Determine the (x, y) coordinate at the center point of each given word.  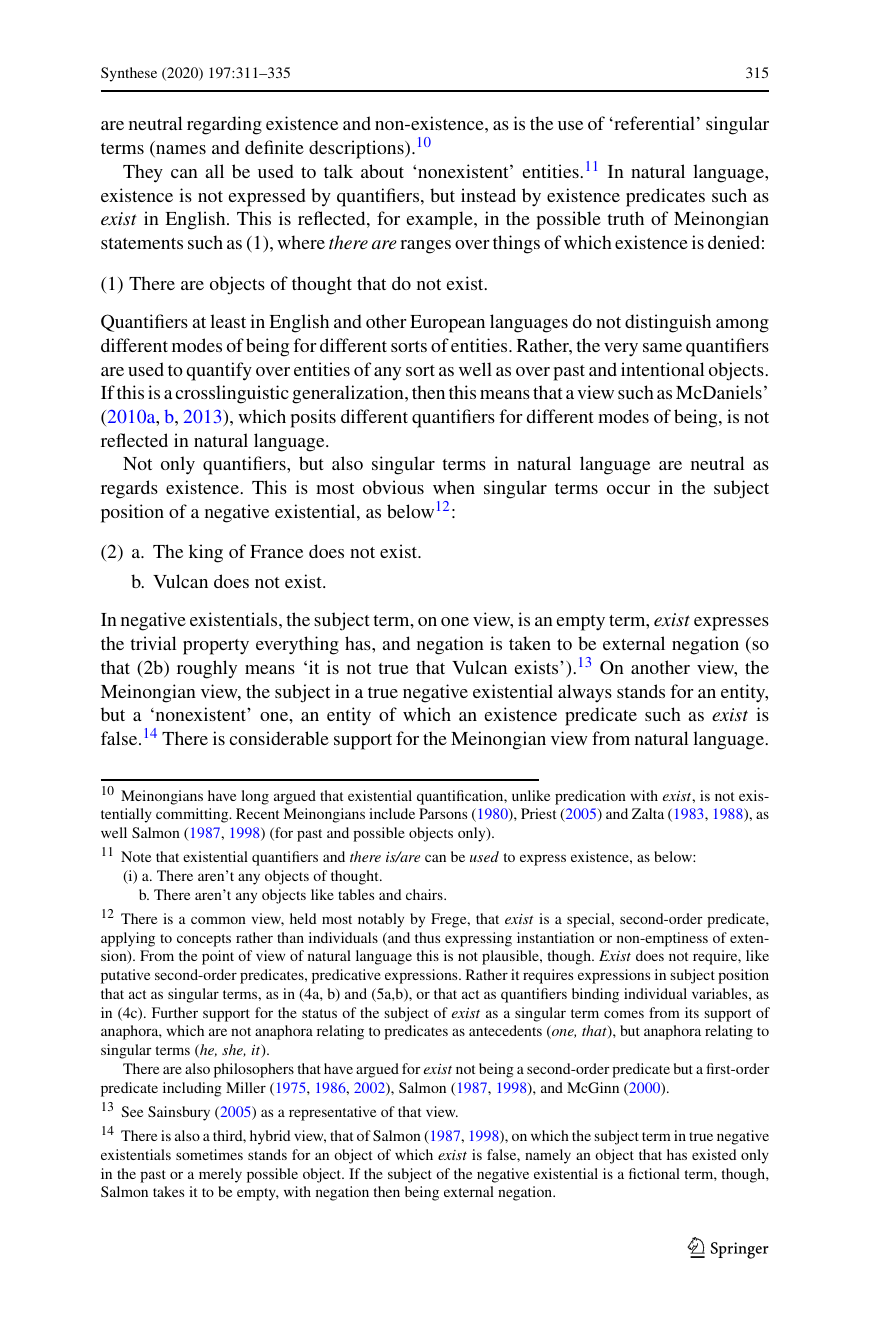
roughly (207, 669)
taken (530, 643)
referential (653, 123)
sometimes (209, 1154)
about (382, 171)
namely (548, 1156)
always (585, 693)
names (180, 151)
